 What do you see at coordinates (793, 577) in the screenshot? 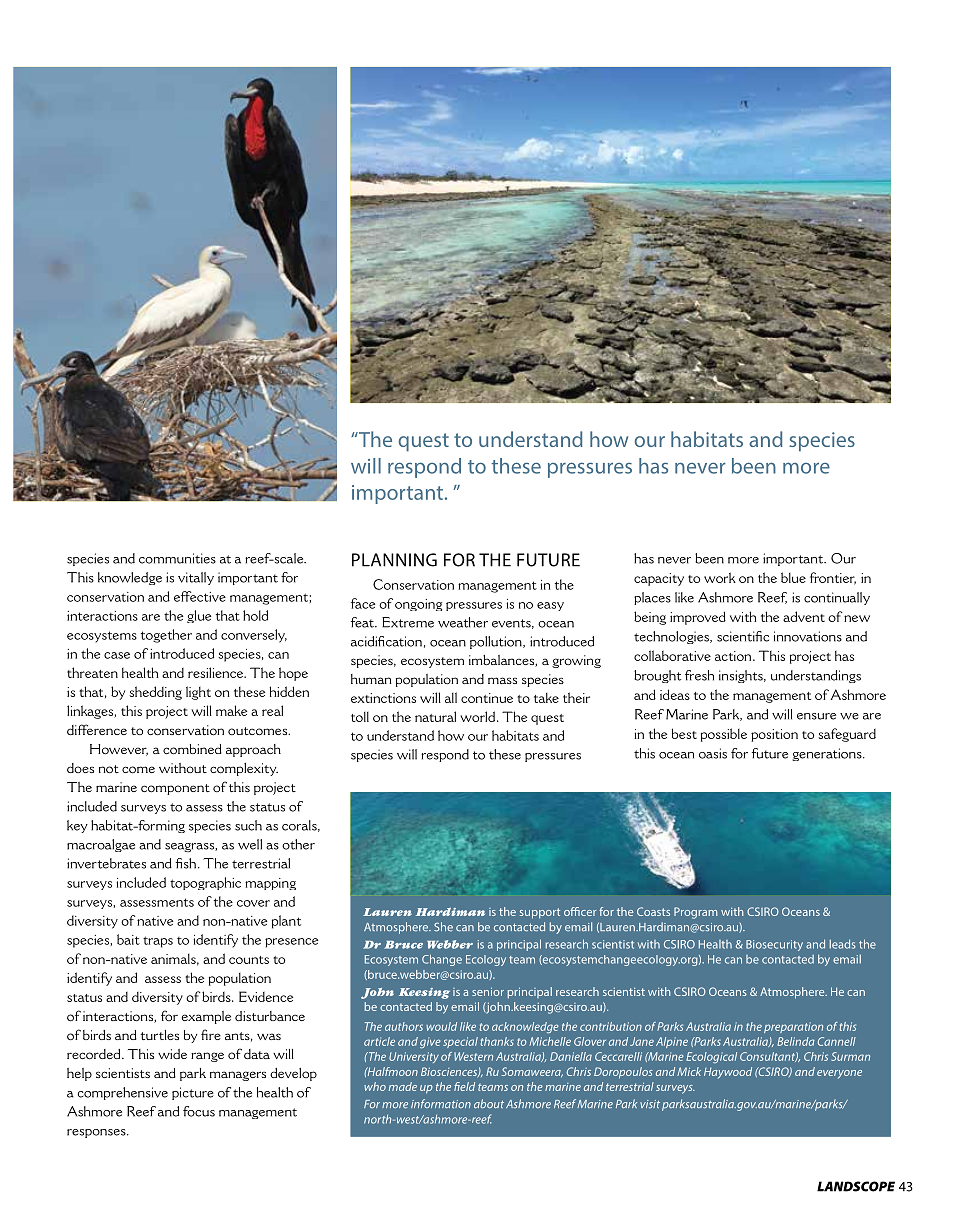
I see `blue` at bounding box center [793, 577].
